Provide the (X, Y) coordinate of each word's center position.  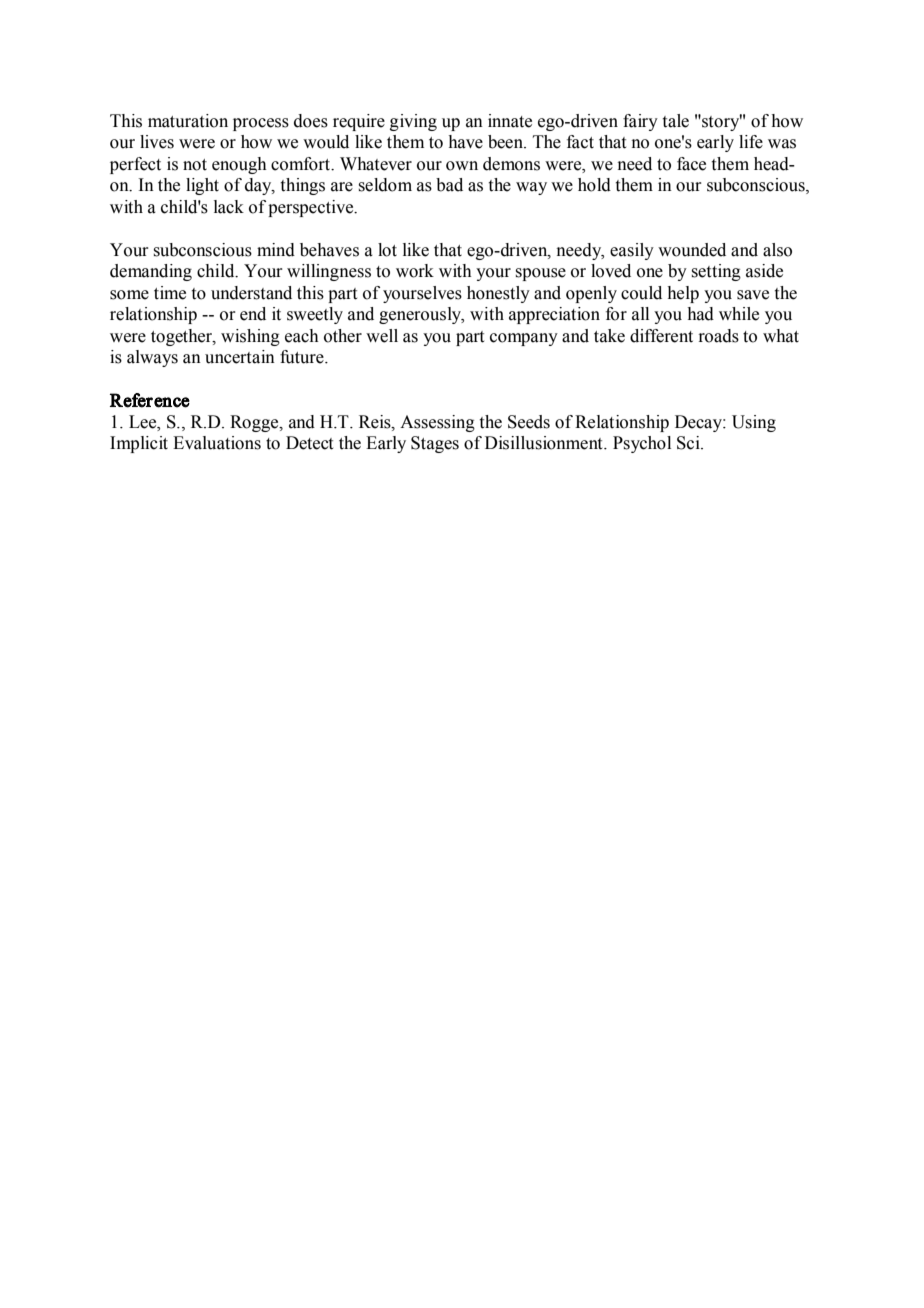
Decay (699, 423)
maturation (188, 121)
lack (229, 207)
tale (676, 121)
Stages (435, 444)
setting (716, 272)
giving (413, 122)
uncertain (240, 357)
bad (449, 185)
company (524, 339)
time (170, 293)
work (415, 271)
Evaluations (217, 443)
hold (594, 185)
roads (719, 336)
